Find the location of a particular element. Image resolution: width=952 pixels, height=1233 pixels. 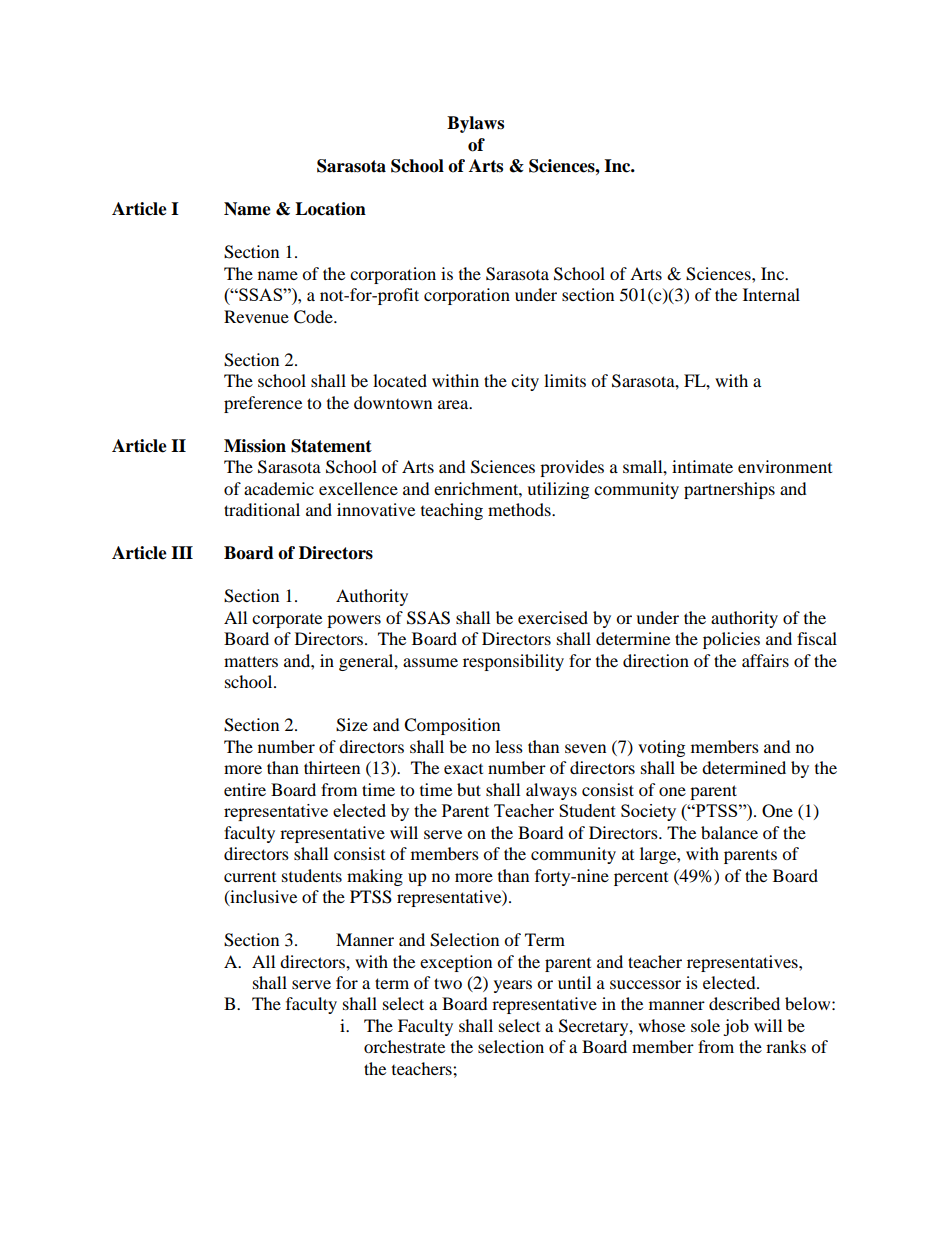

Bylaws is located at coordinates (475, 124).
